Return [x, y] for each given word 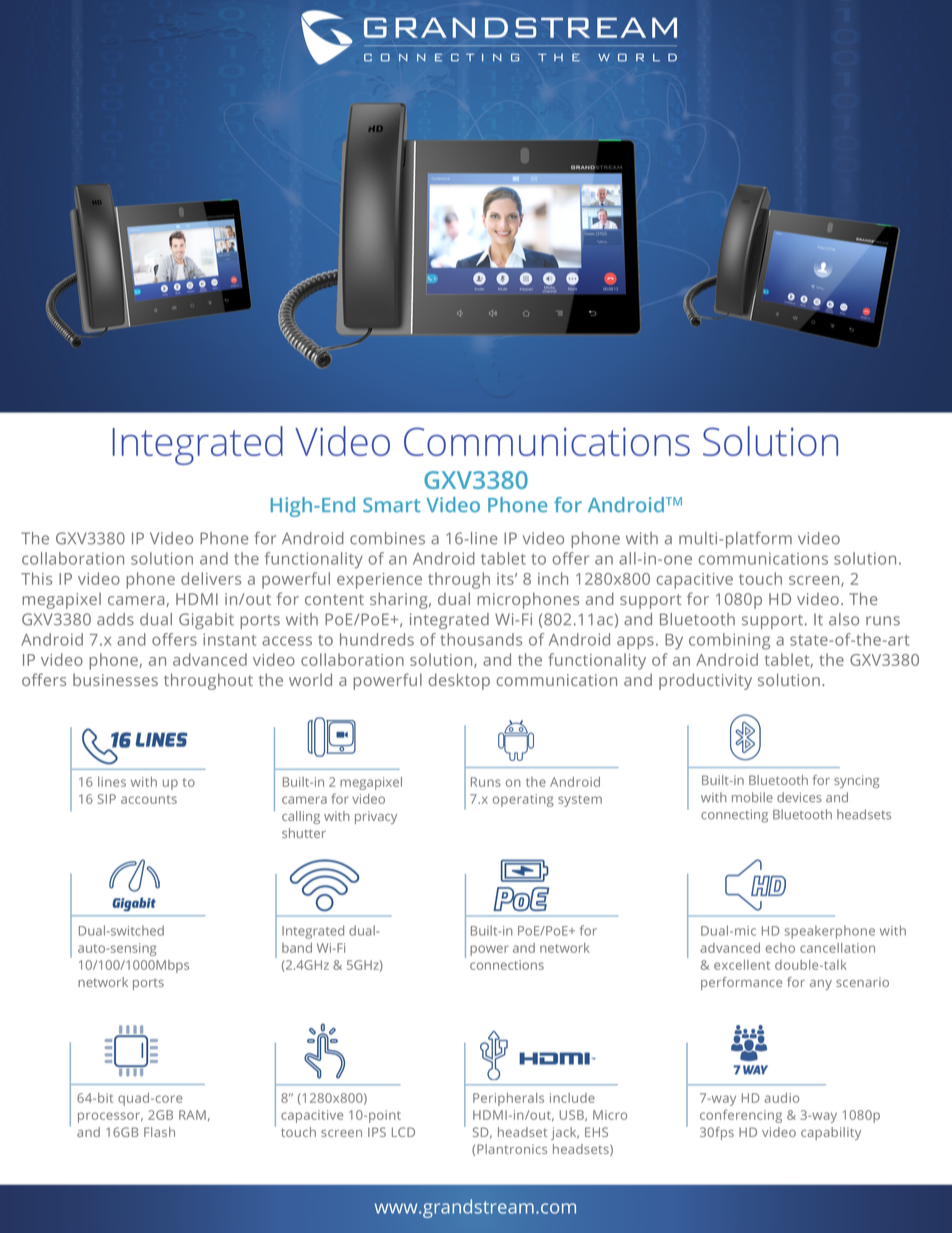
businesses [115, 680]
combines [387, 538]
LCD [403, 1132]
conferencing [741, 1116]
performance [741, 983]
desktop [459, 681]
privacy [376, 817]
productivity [705, 681]
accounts [149, 799]
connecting [734, 816]
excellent [742, 965]
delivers [211, 578]
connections [507, 965]
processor [110, 1117]
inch [553, 578]
